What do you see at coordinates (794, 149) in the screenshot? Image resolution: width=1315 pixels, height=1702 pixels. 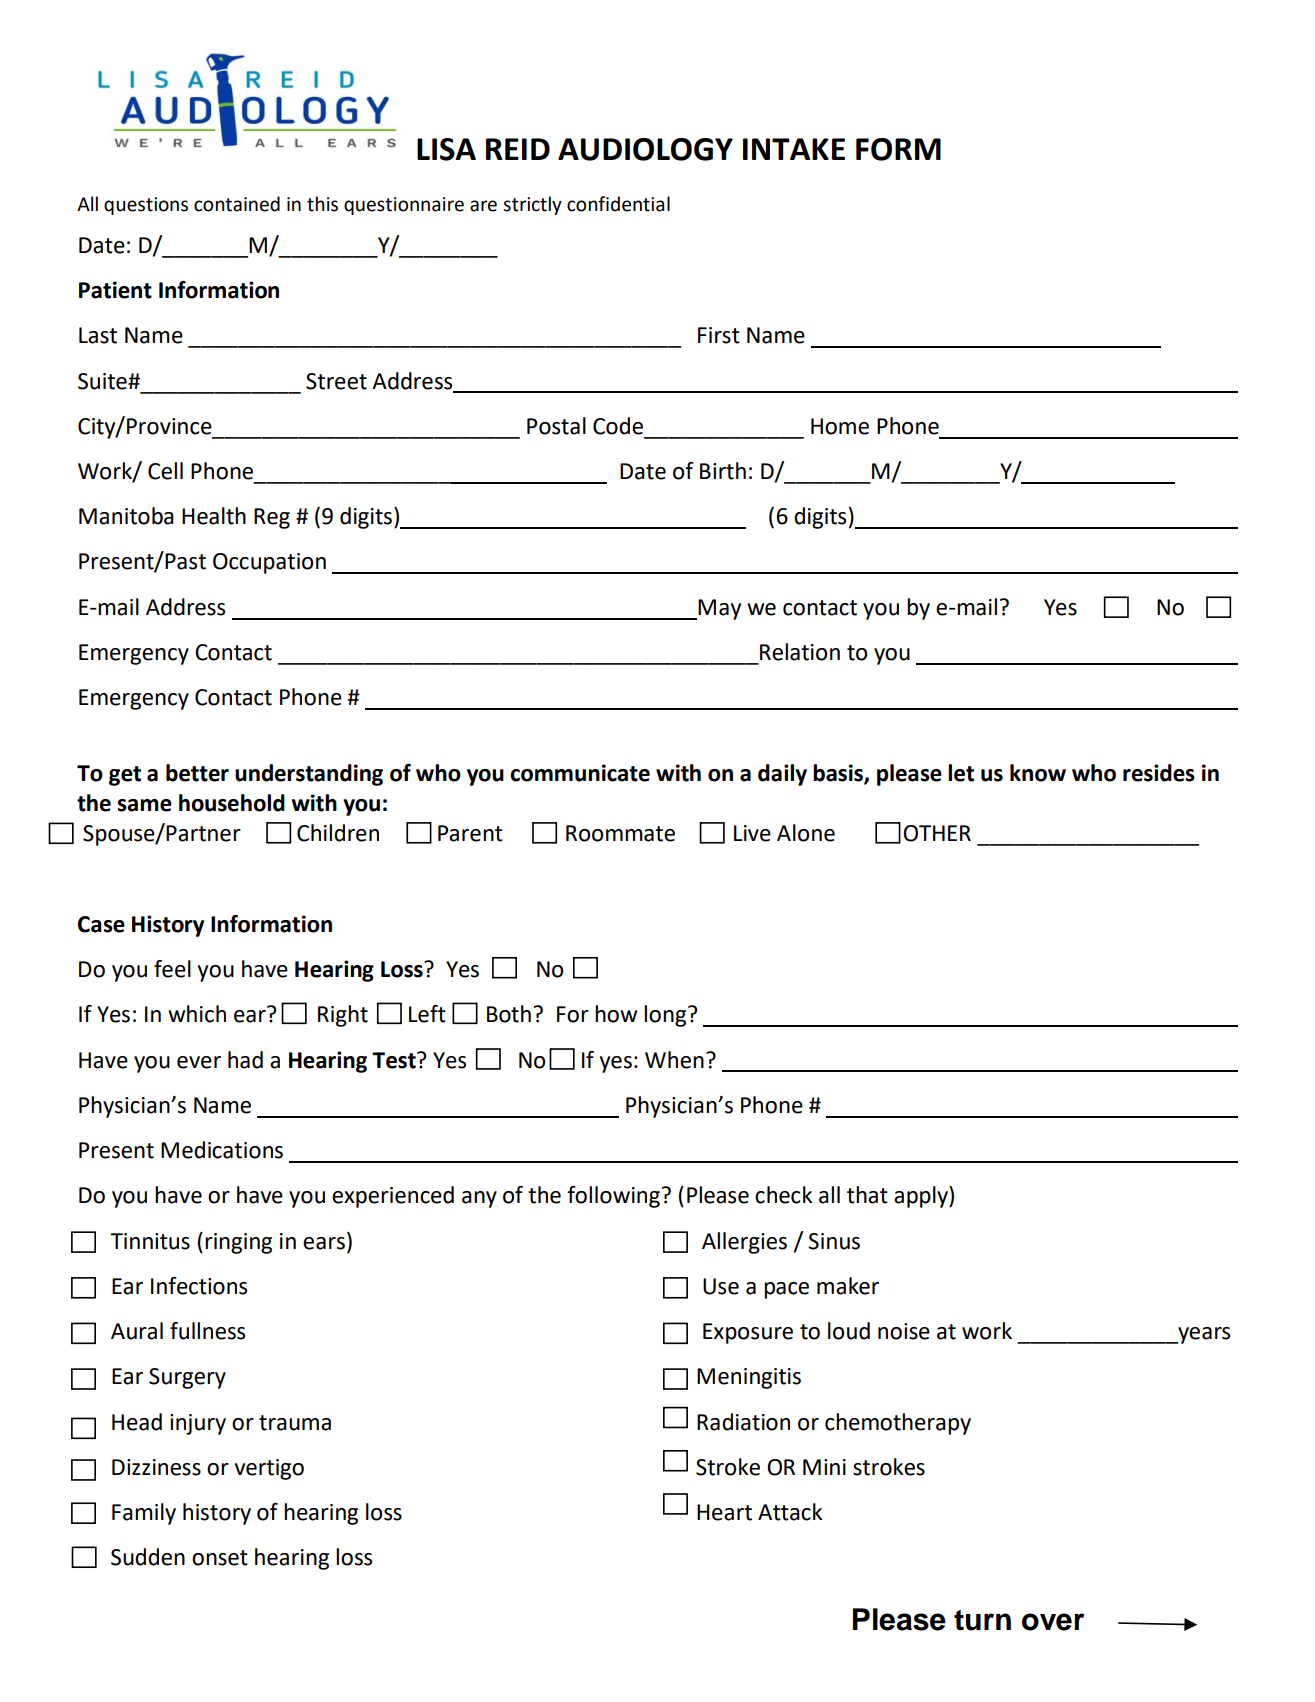 I see `INTAKE` at bounding box center [794, 149].
